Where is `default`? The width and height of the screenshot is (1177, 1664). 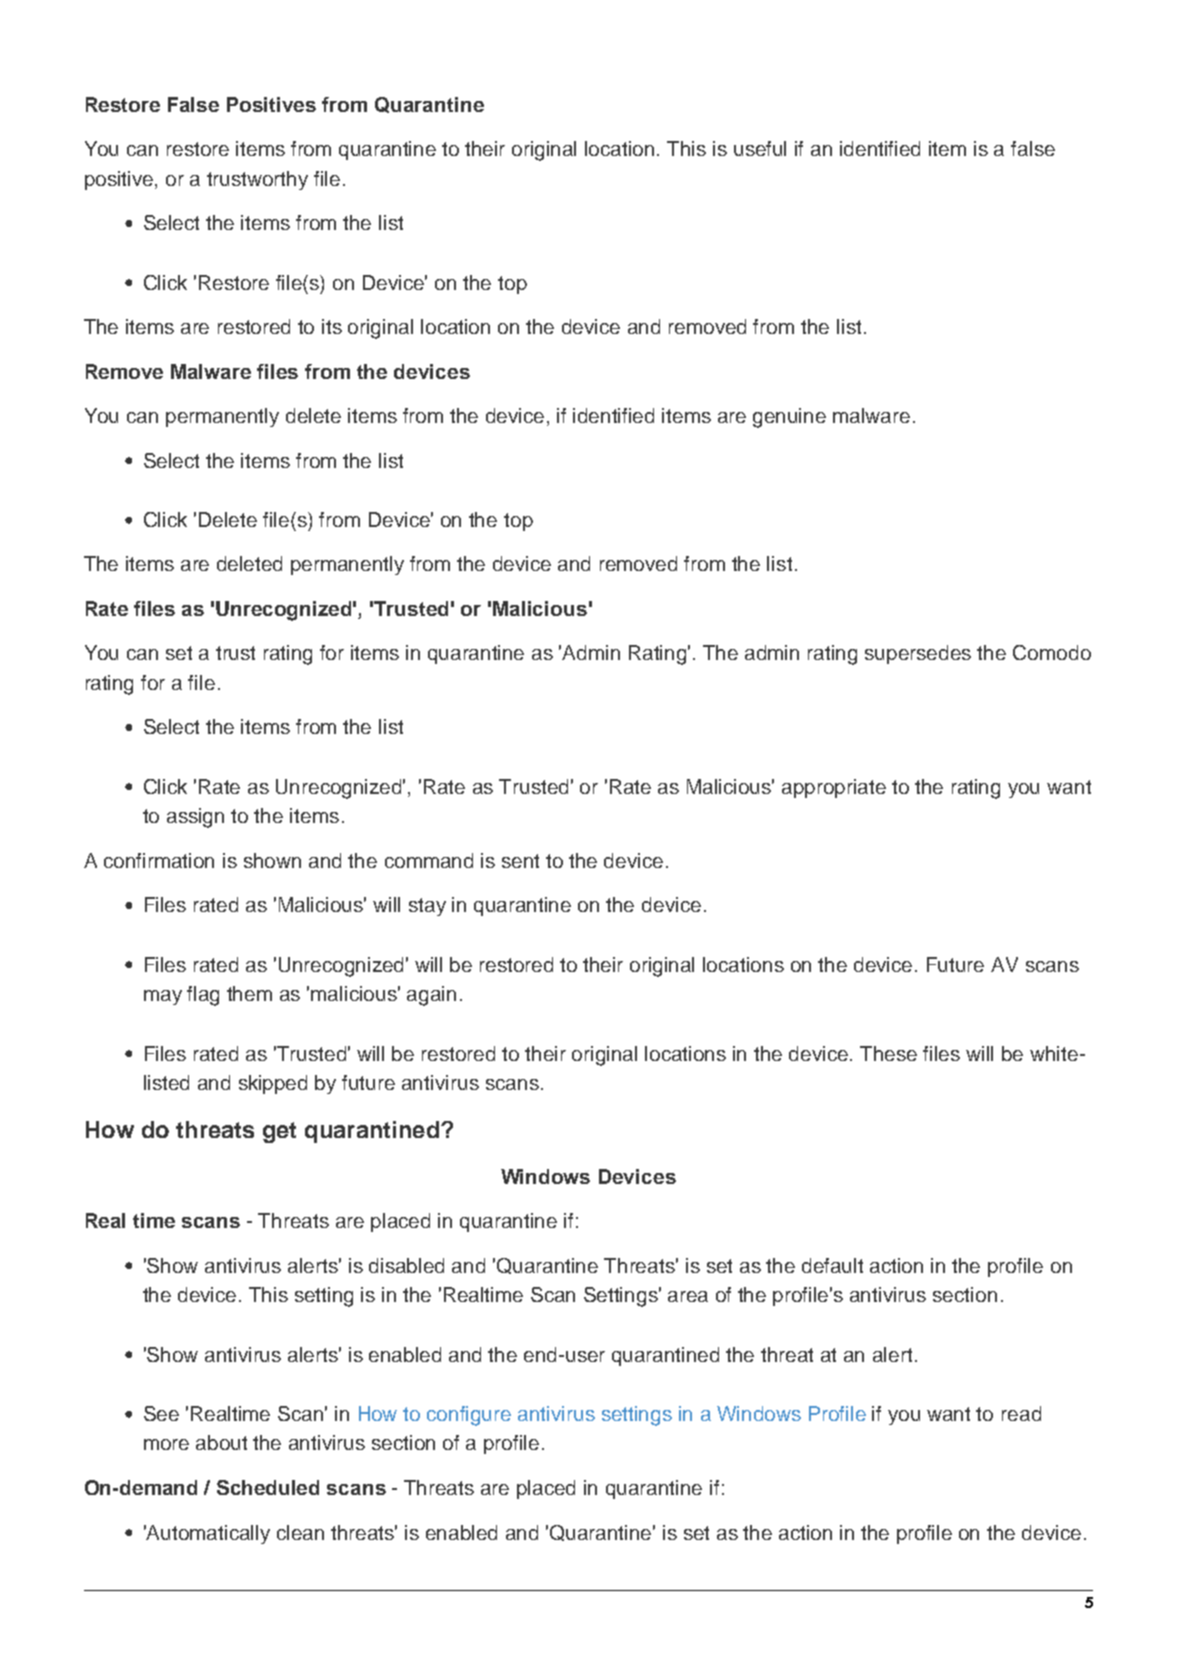 default is located at coordinates (832, 1265).
